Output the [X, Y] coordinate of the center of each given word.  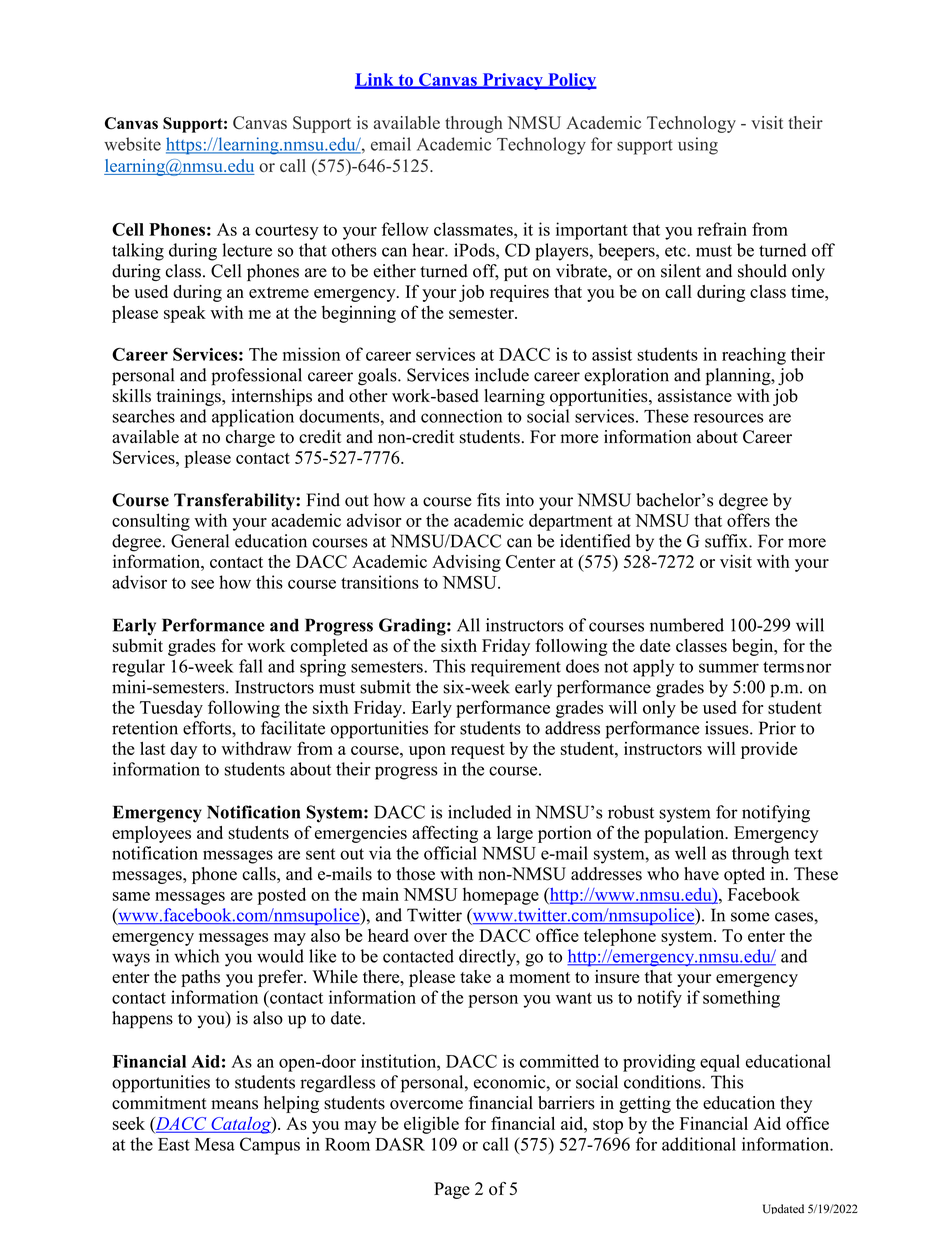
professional [256, 377]
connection [461, 416]
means [234, 1105]
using [698, 146]
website [132, 144]
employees [151, 834]
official [450, 853]
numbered [687, 625]
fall [251, 666]
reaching [754, 356]
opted [744, 875]
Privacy [512, 81]
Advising [466, 563]
